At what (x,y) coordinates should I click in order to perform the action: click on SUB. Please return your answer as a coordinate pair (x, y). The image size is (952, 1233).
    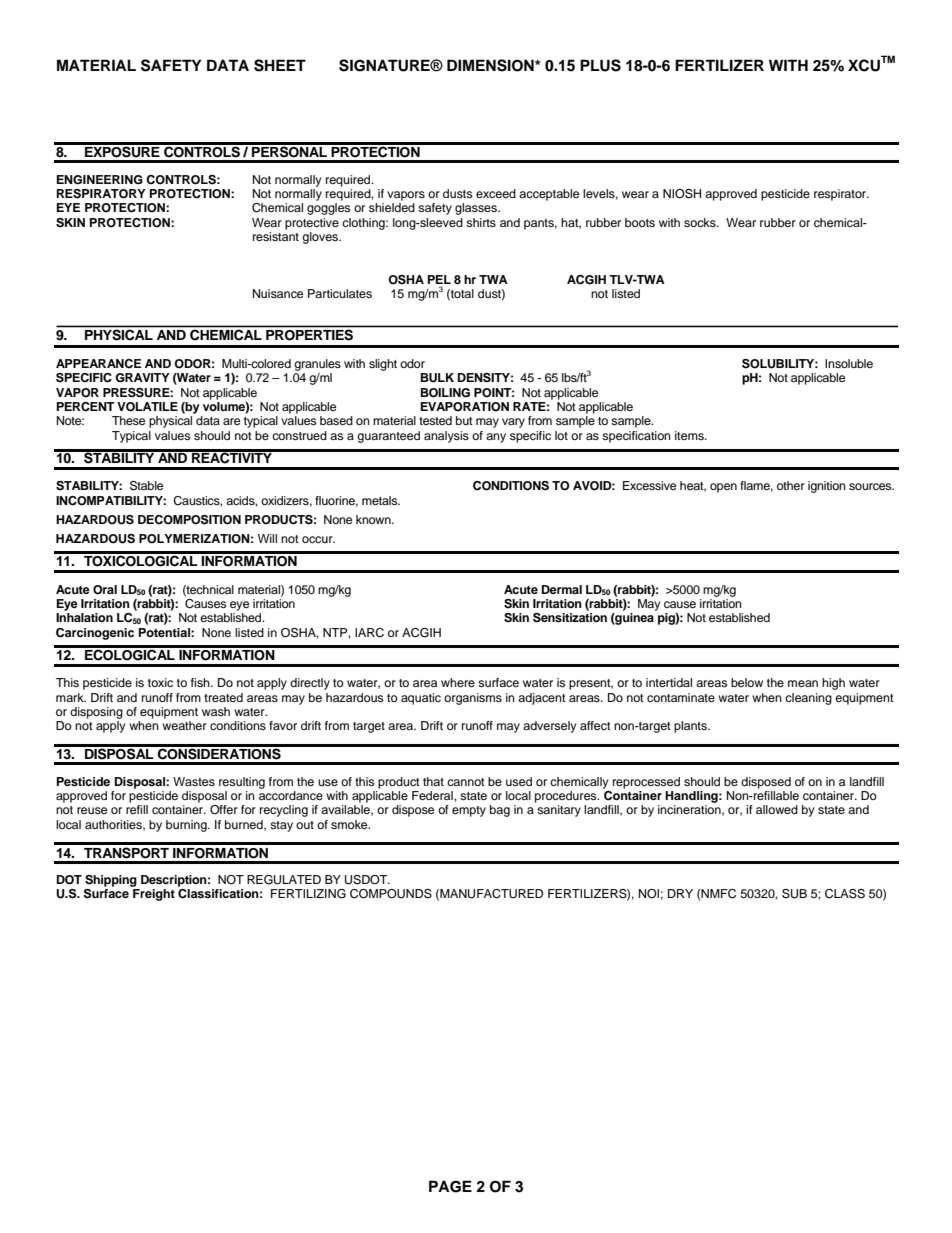
    Looking at the image, I should click on (794, 894).
